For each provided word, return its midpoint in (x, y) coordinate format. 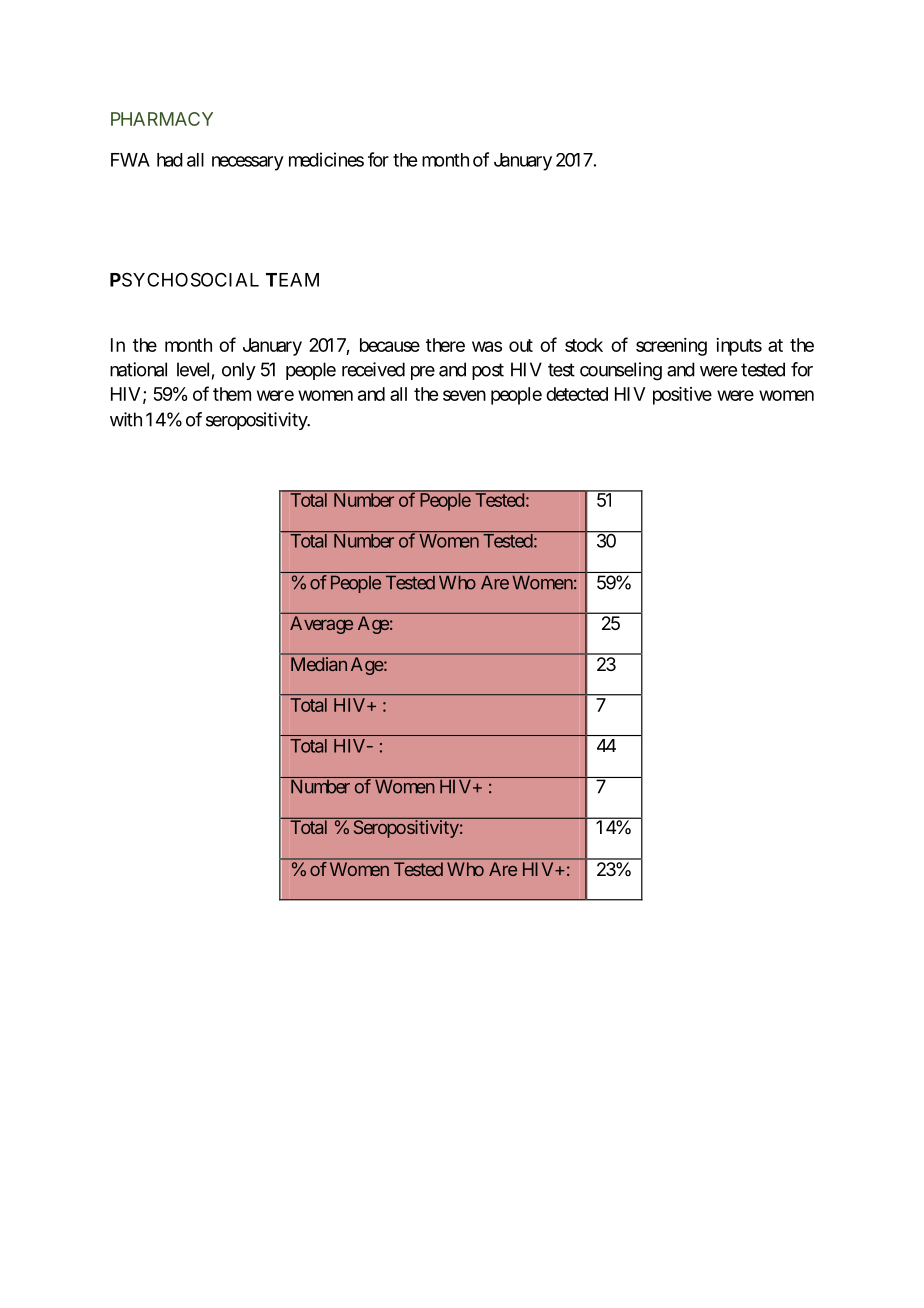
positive (682, 396)
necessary (248, 163)
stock (584, 345)
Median (319, 664)
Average (321, 625)
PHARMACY (162, 119)
